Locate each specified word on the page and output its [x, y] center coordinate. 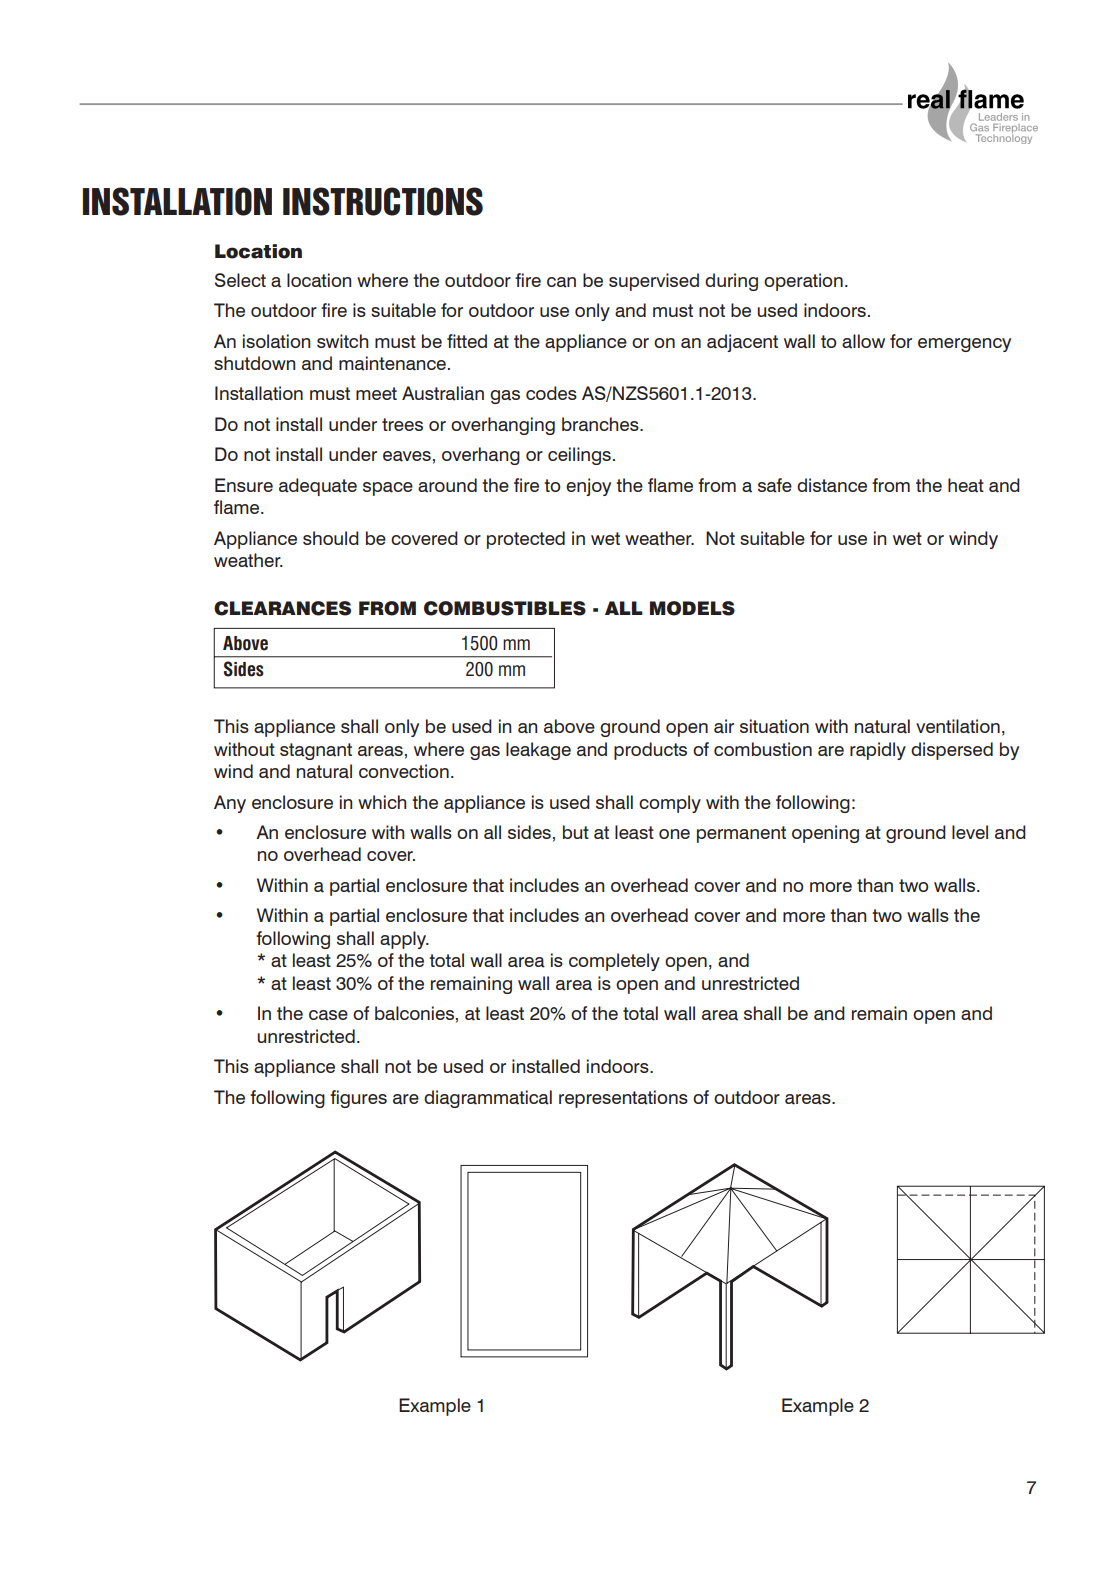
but [576, 832]
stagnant [316, 751]
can [561, 282]
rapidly [878, 751]
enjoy [588, 487]
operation [803, 282]
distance [832, 485]
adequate [318, 487]
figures [358, 1099]
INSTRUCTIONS [383, 201]
